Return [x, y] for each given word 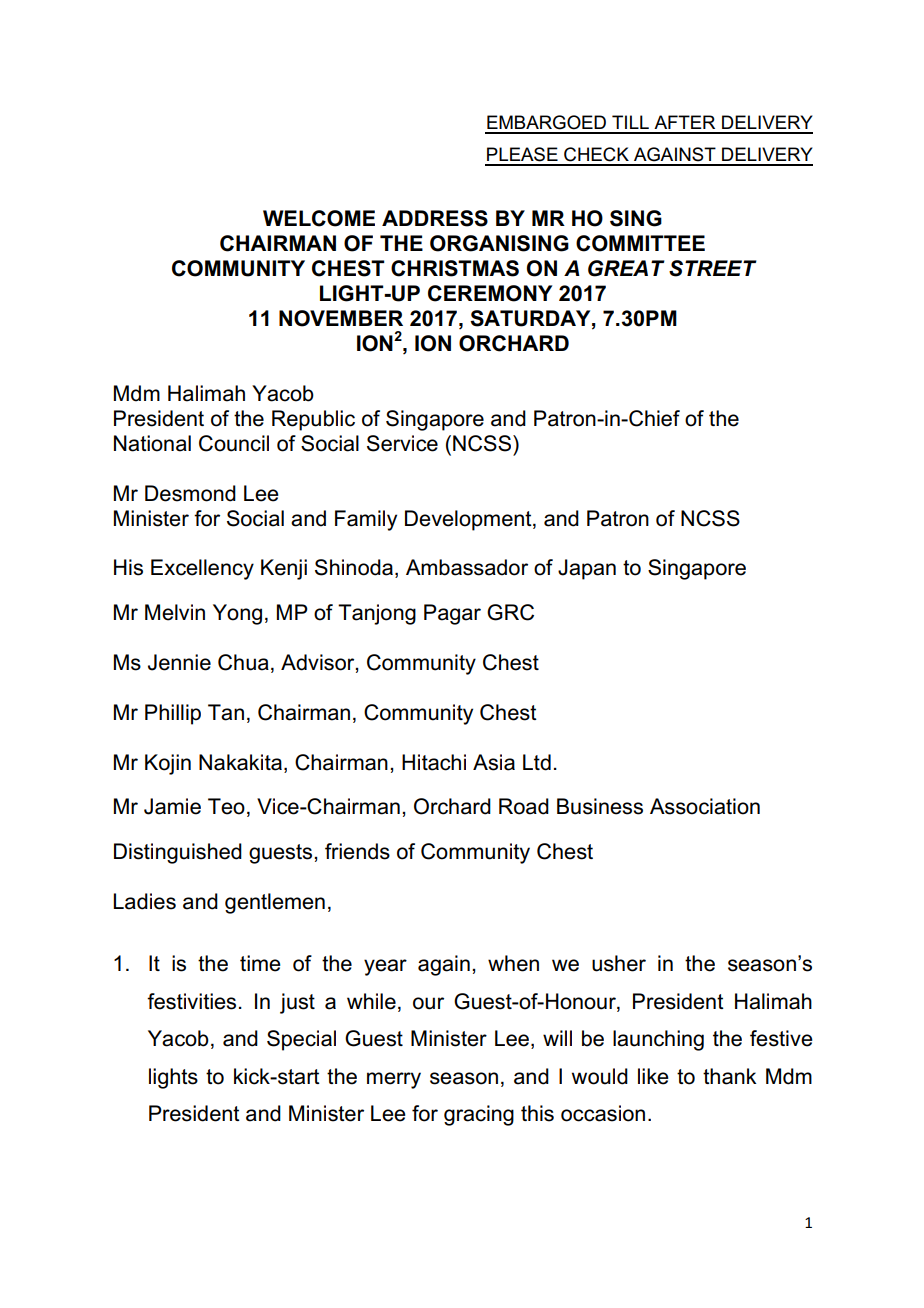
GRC [510, 612]
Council [234, 443]
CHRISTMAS [455, 268]
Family [366, 520]
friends [357, 851]
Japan [587, 569]
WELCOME [319, 218]
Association [705, 806]
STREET [713, 268]
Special [301, 1040]
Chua [243, 662]
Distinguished [178, 853]
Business [600, 806]
